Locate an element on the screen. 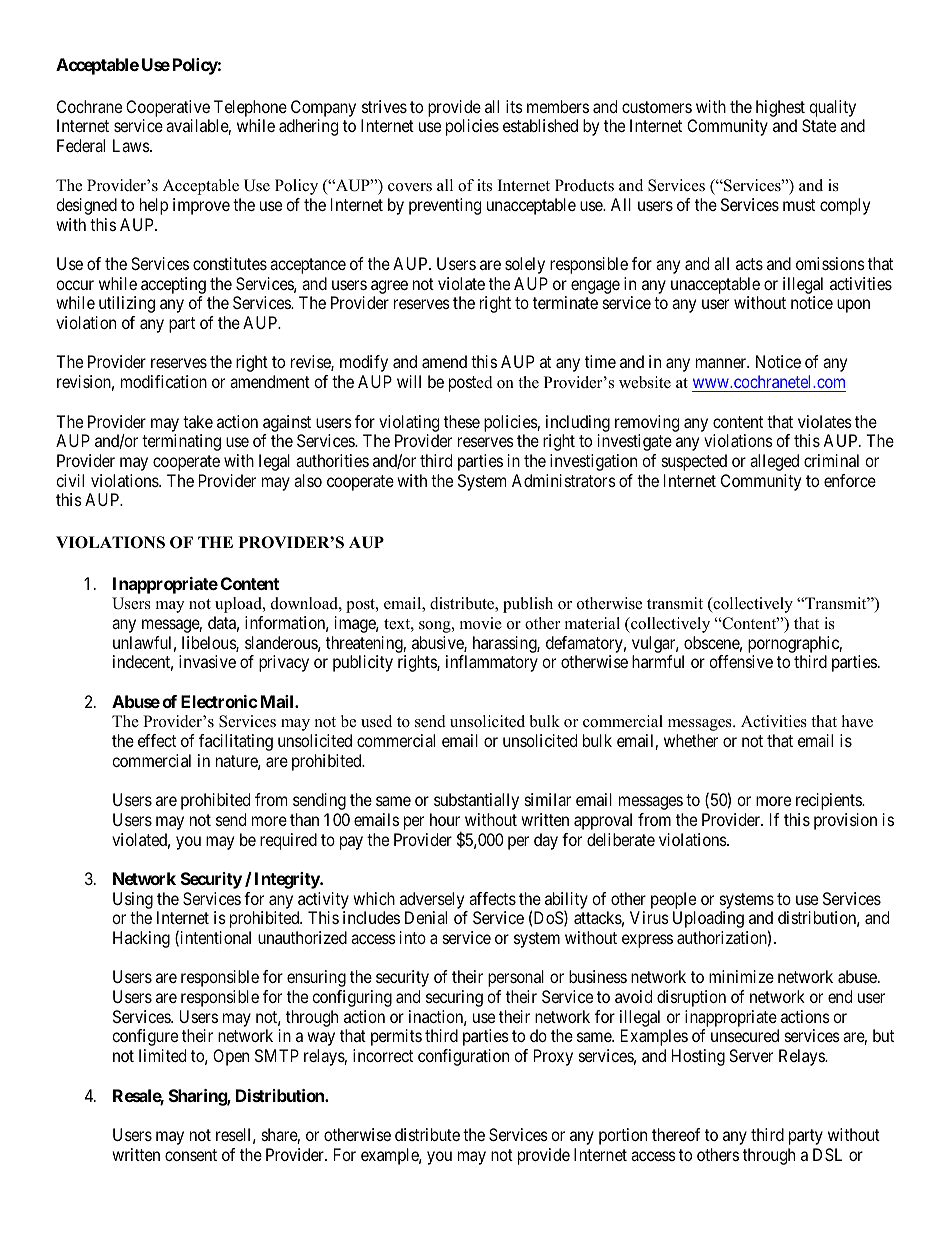 This screenshot has height=1233, width=952. these is located at coordinates (462, 421).
